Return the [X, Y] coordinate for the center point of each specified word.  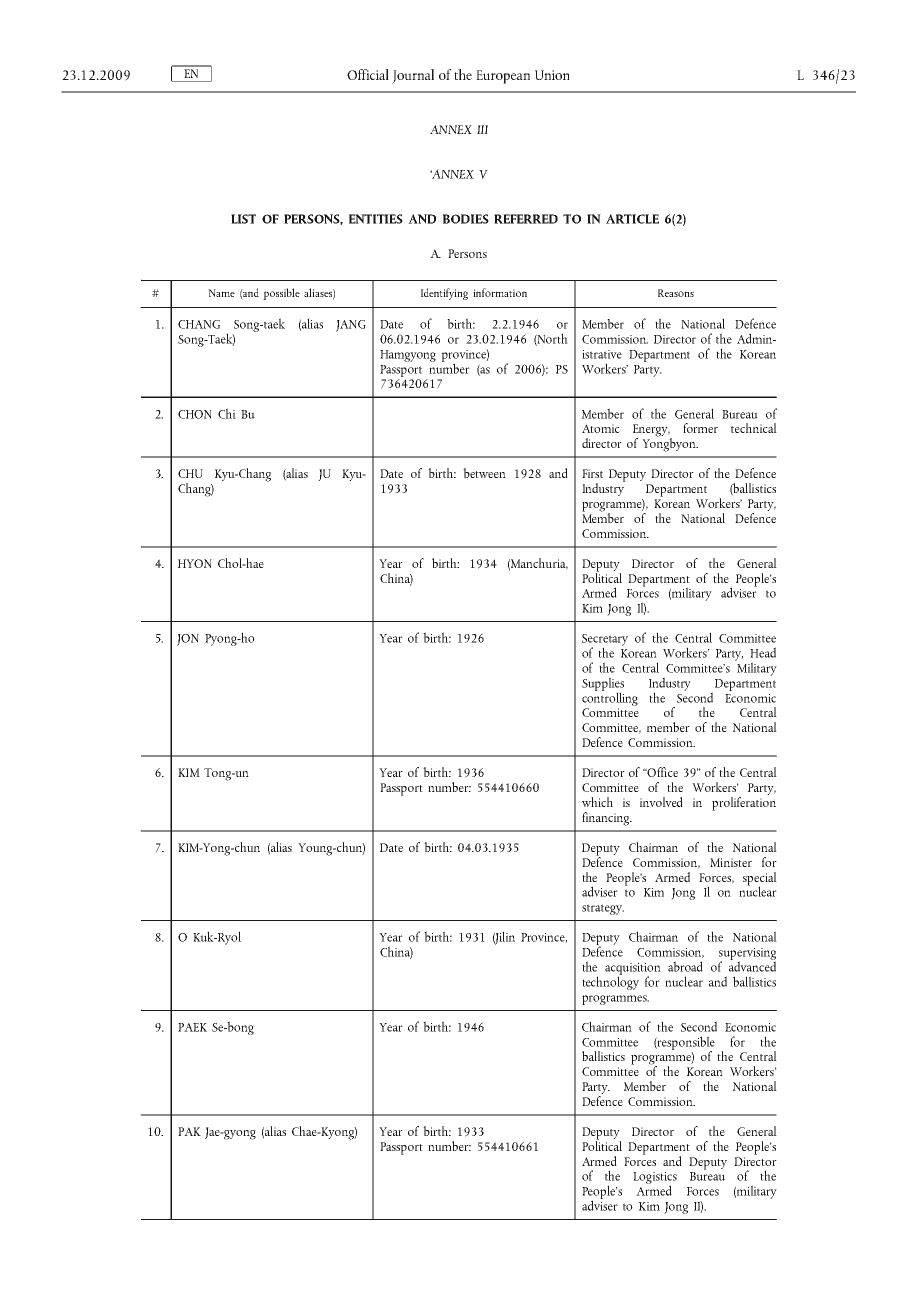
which [597, 802]
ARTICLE [632, 219]
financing [607, 819]
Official [368, 74]
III [482, 129]
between [484, 473]
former [700, 428]
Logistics [655, 1179]
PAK [189, 1131]
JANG [351, 326]
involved [661, 802]
